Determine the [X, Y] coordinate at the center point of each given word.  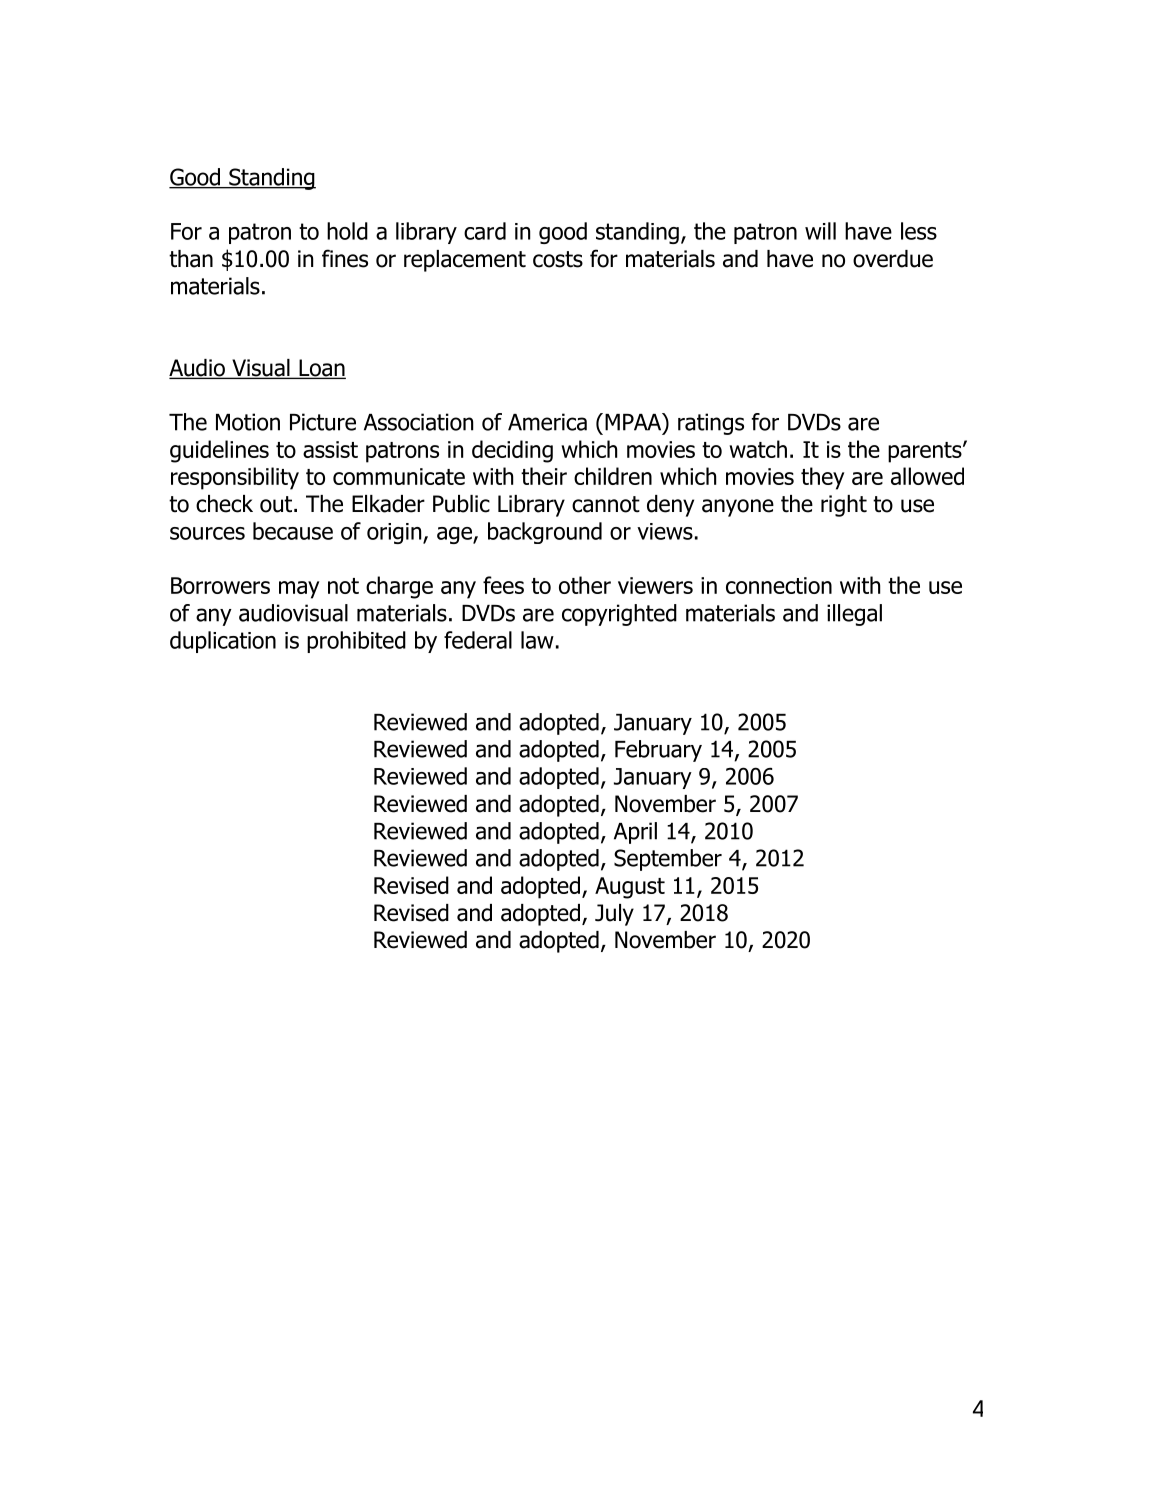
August [630, 888]
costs [558, 259]
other [585, 585]
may [299, 590]
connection [779, 585]
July [614, 915]
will [820, 231]
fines [345, 258]
